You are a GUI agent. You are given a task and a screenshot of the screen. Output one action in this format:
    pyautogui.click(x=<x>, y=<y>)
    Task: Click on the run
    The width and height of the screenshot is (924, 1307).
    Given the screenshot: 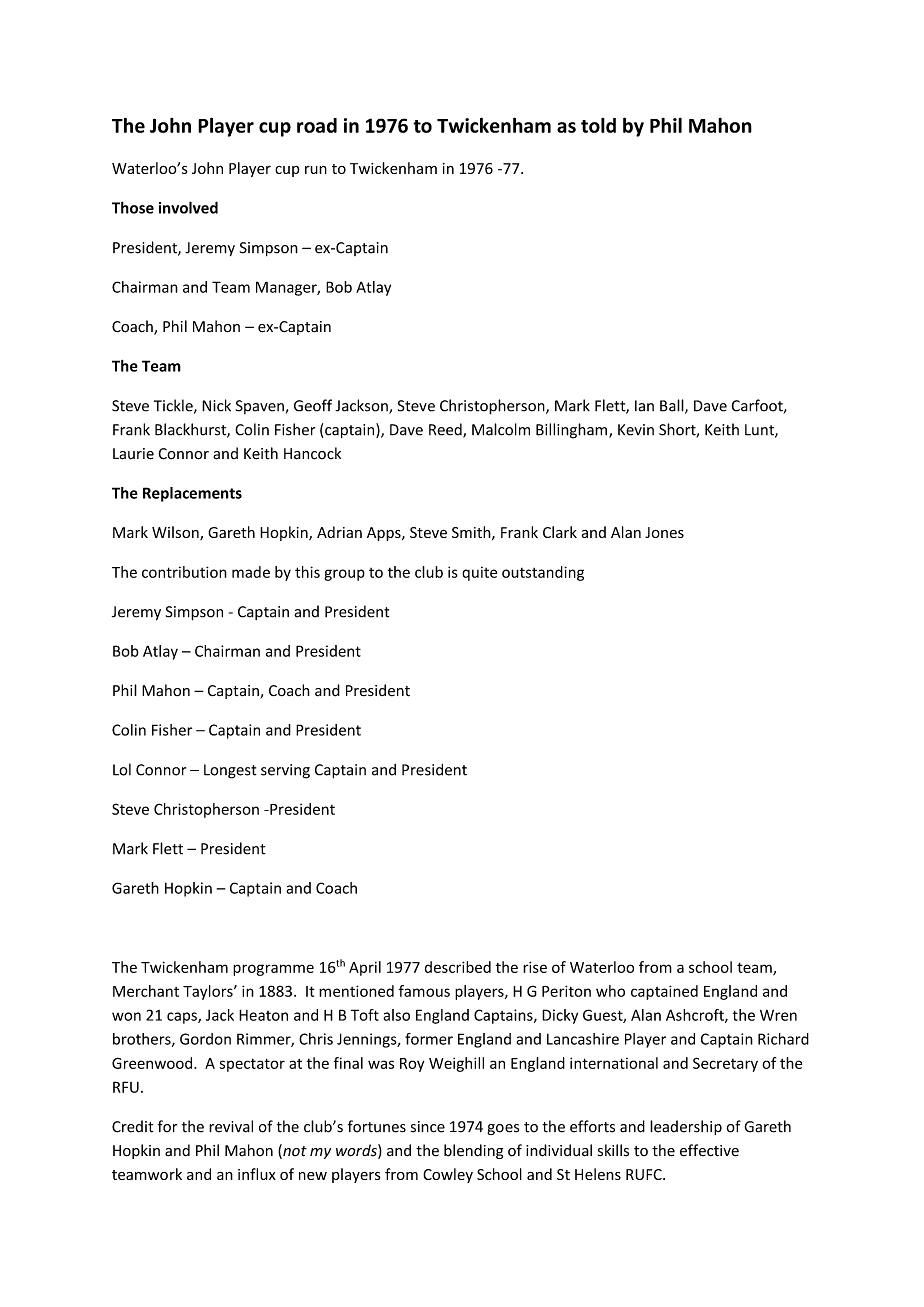 What is the action you would take?
    pyautogui.click(x=316, y=170)
